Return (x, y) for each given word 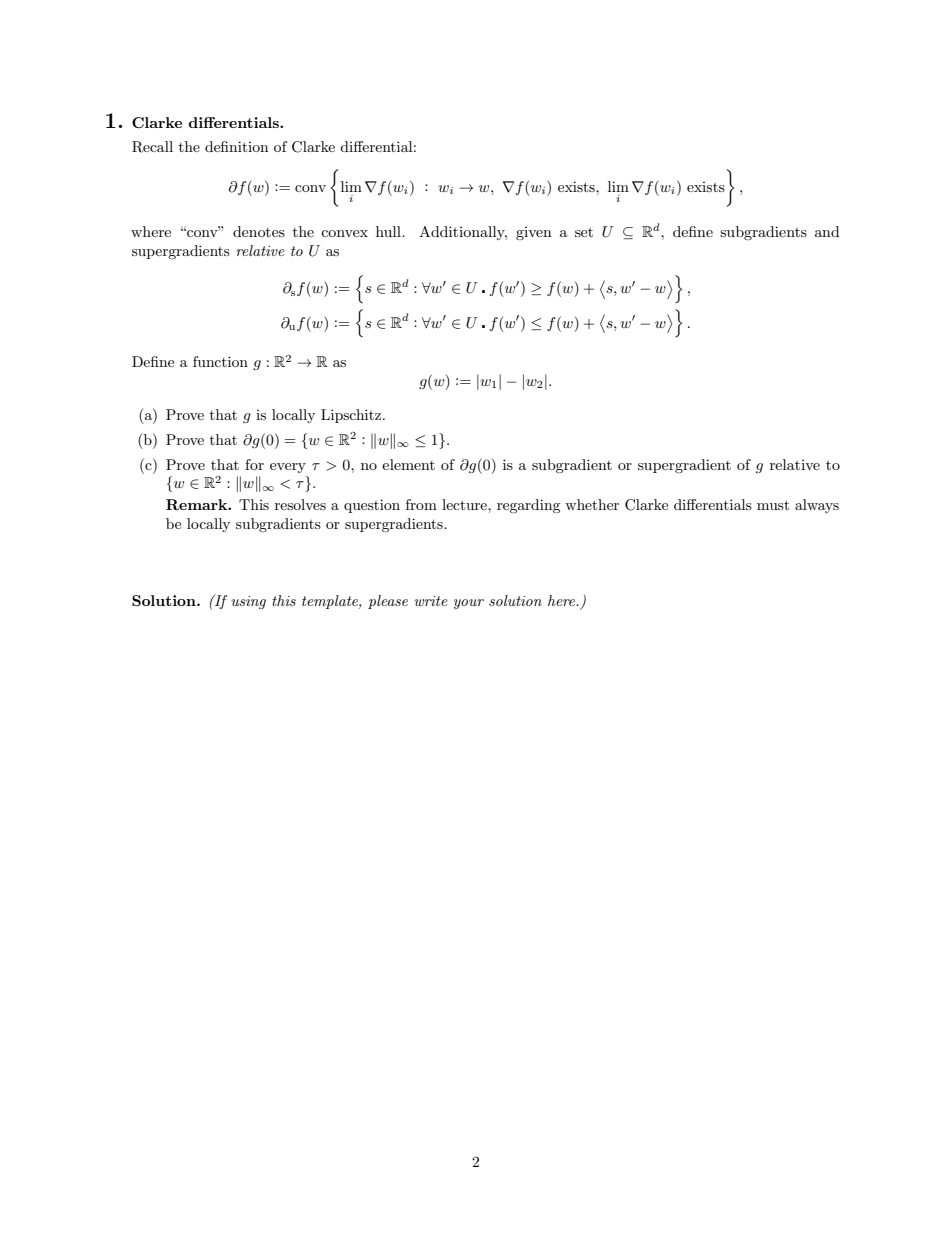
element (408, 464)
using (248, 602)
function (220, 361)
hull (389, 231)
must (773, 505)
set (584, 232)
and (827, 231)
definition (236, 146)
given (534, 233)
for (254, 464)
